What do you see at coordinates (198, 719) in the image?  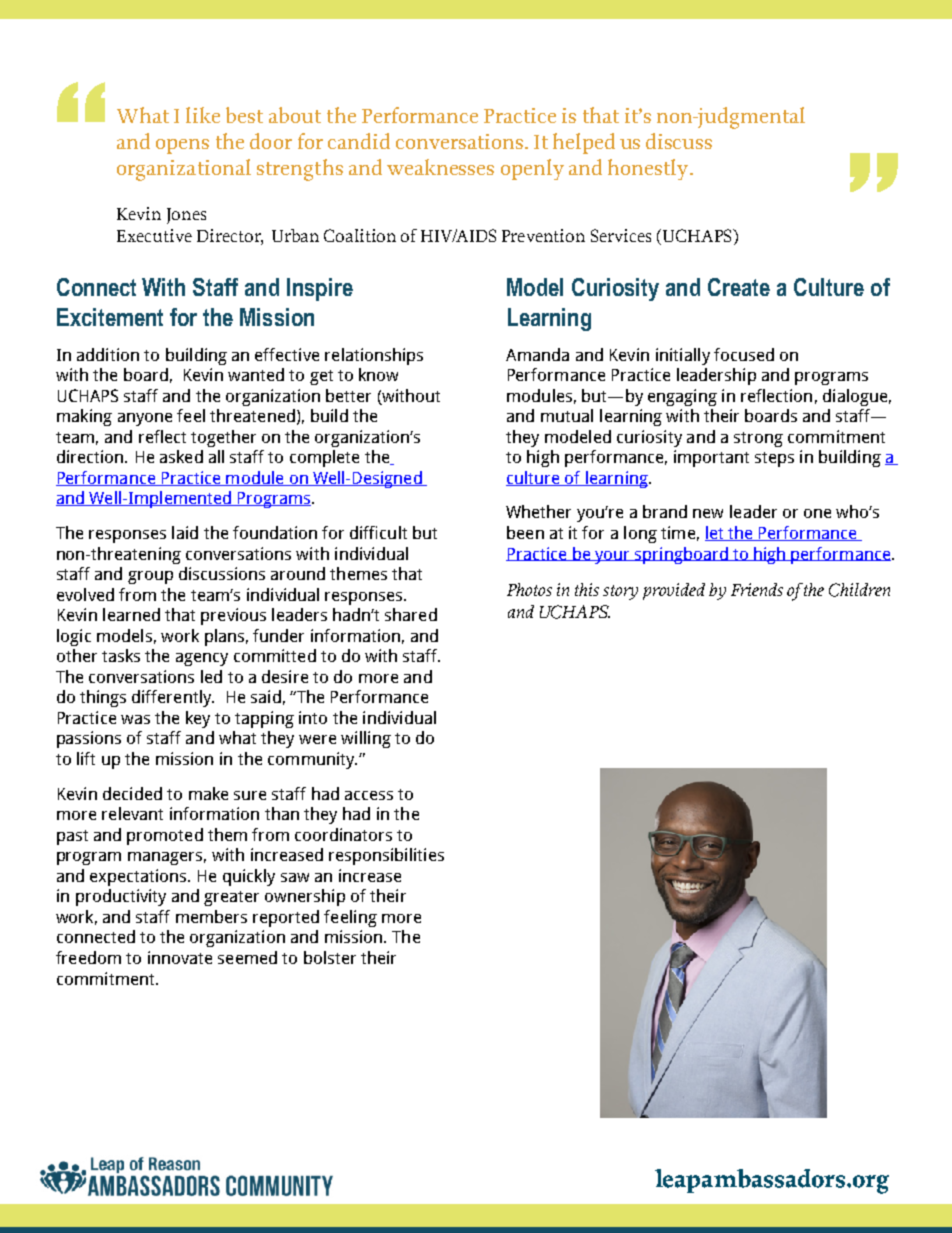 I see `key` at bounding box center [198, 719].
